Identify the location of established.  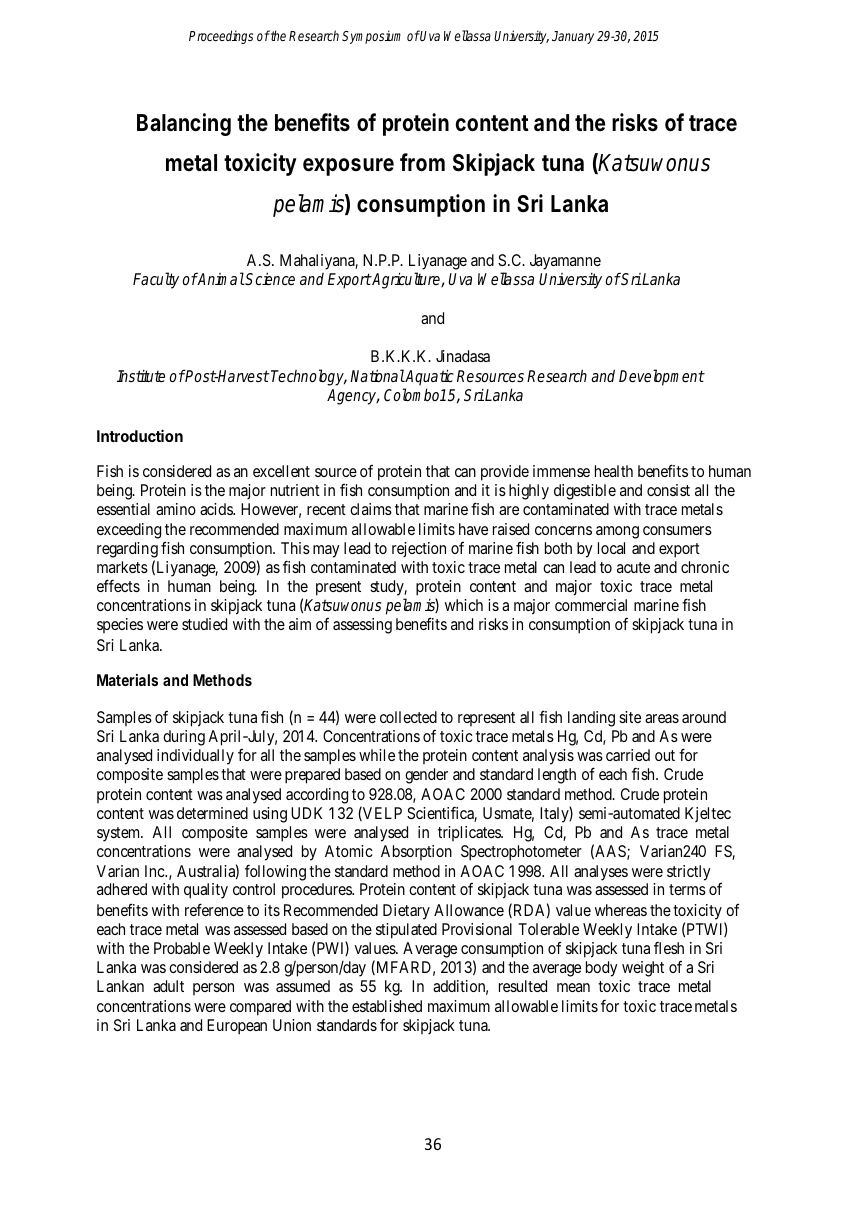
(387, 1006).
